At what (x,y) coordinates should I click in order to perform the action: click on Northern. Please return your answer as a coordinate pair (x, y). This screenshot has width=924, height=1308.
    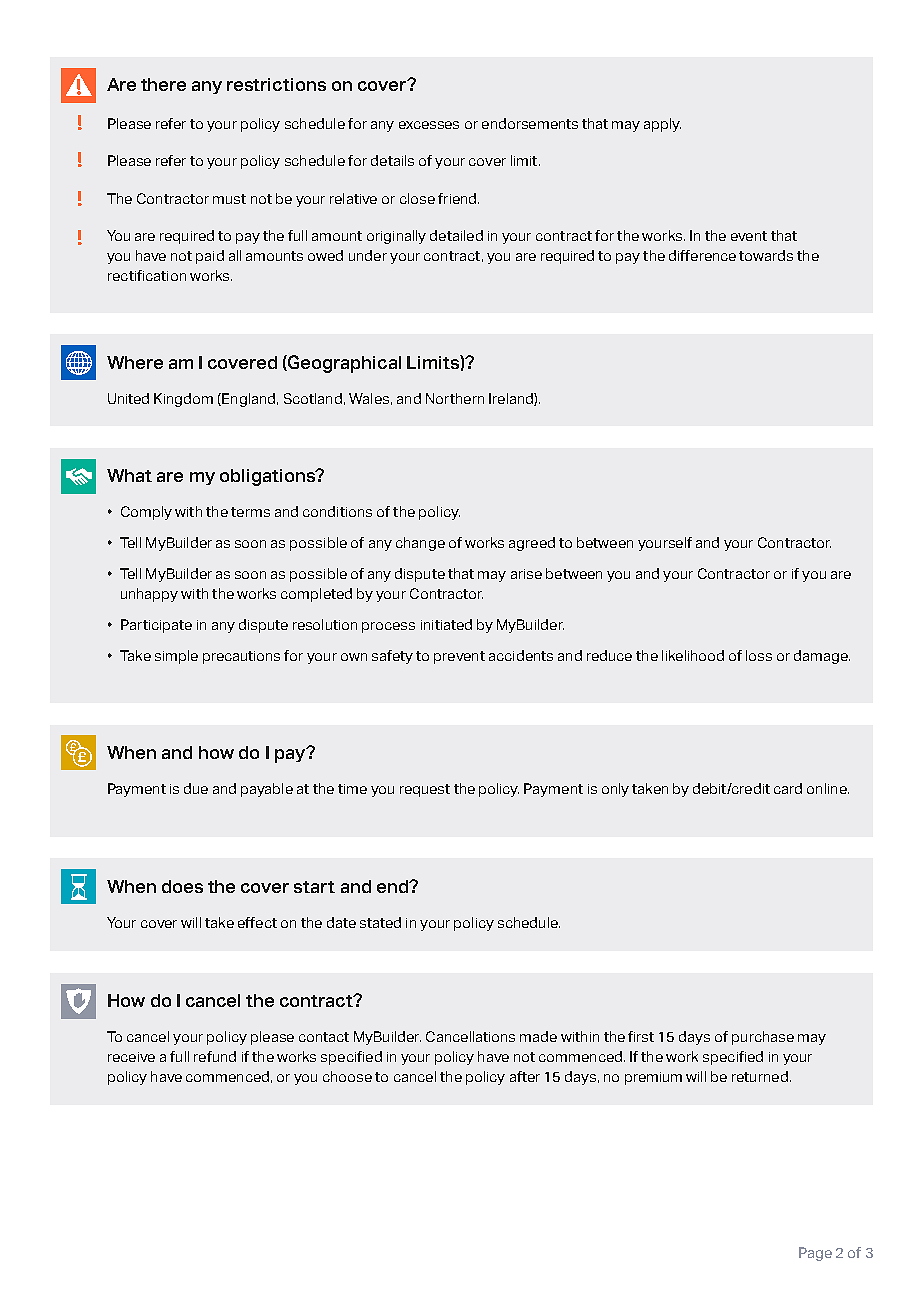
    Looking at the image, I should click on (455, 398).
